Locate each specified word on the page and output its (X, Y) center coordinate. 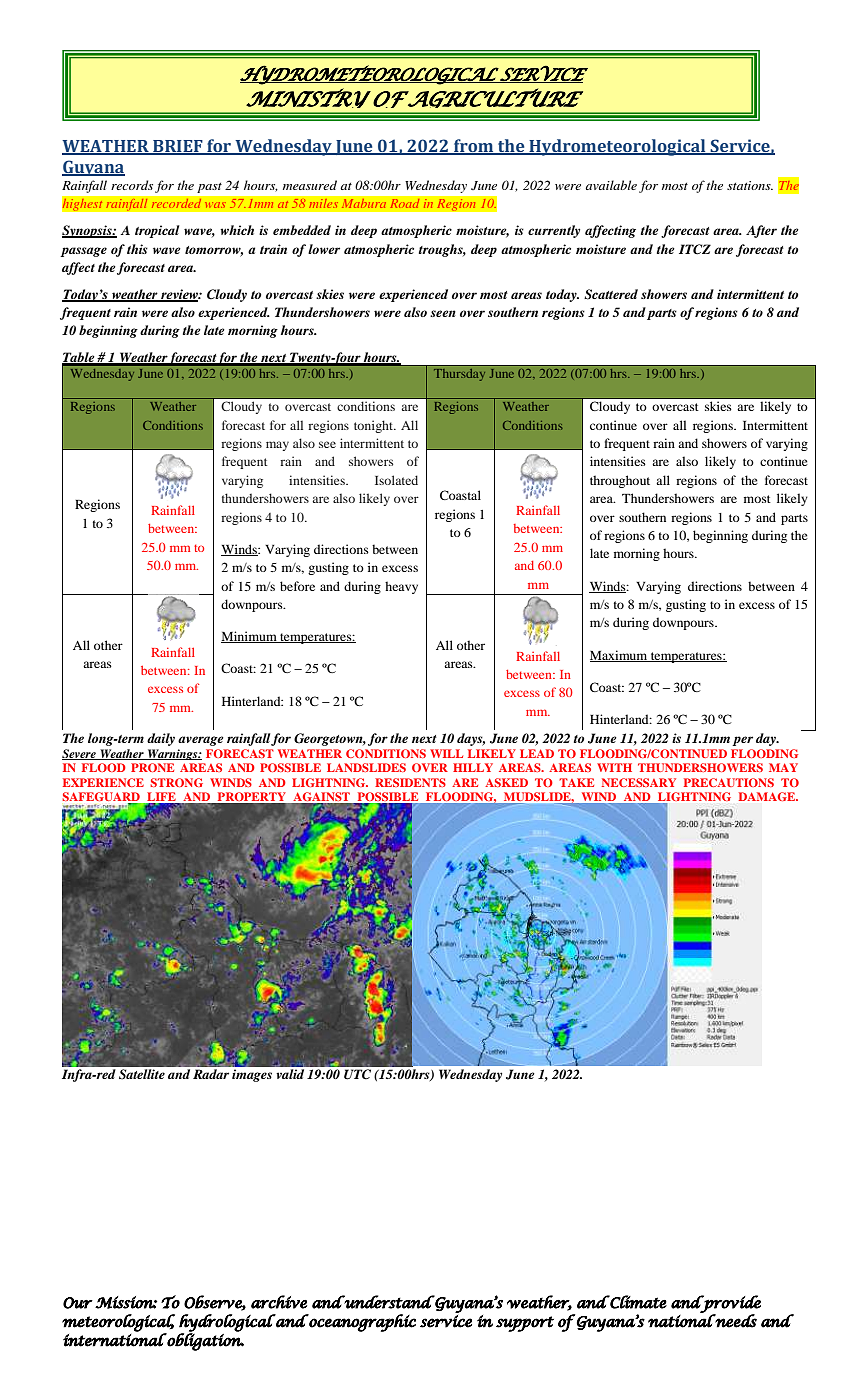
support (525, 1324)
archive (279, 1302)
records (132, 185)
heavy (401, 587)
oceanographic (361, 1323)
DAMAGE (768, 796)
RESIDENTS (410, 782)
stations (750, 185)
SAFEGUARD (102, 798)
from (474, 146)
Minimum (250, 637)
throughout (620, 481)
